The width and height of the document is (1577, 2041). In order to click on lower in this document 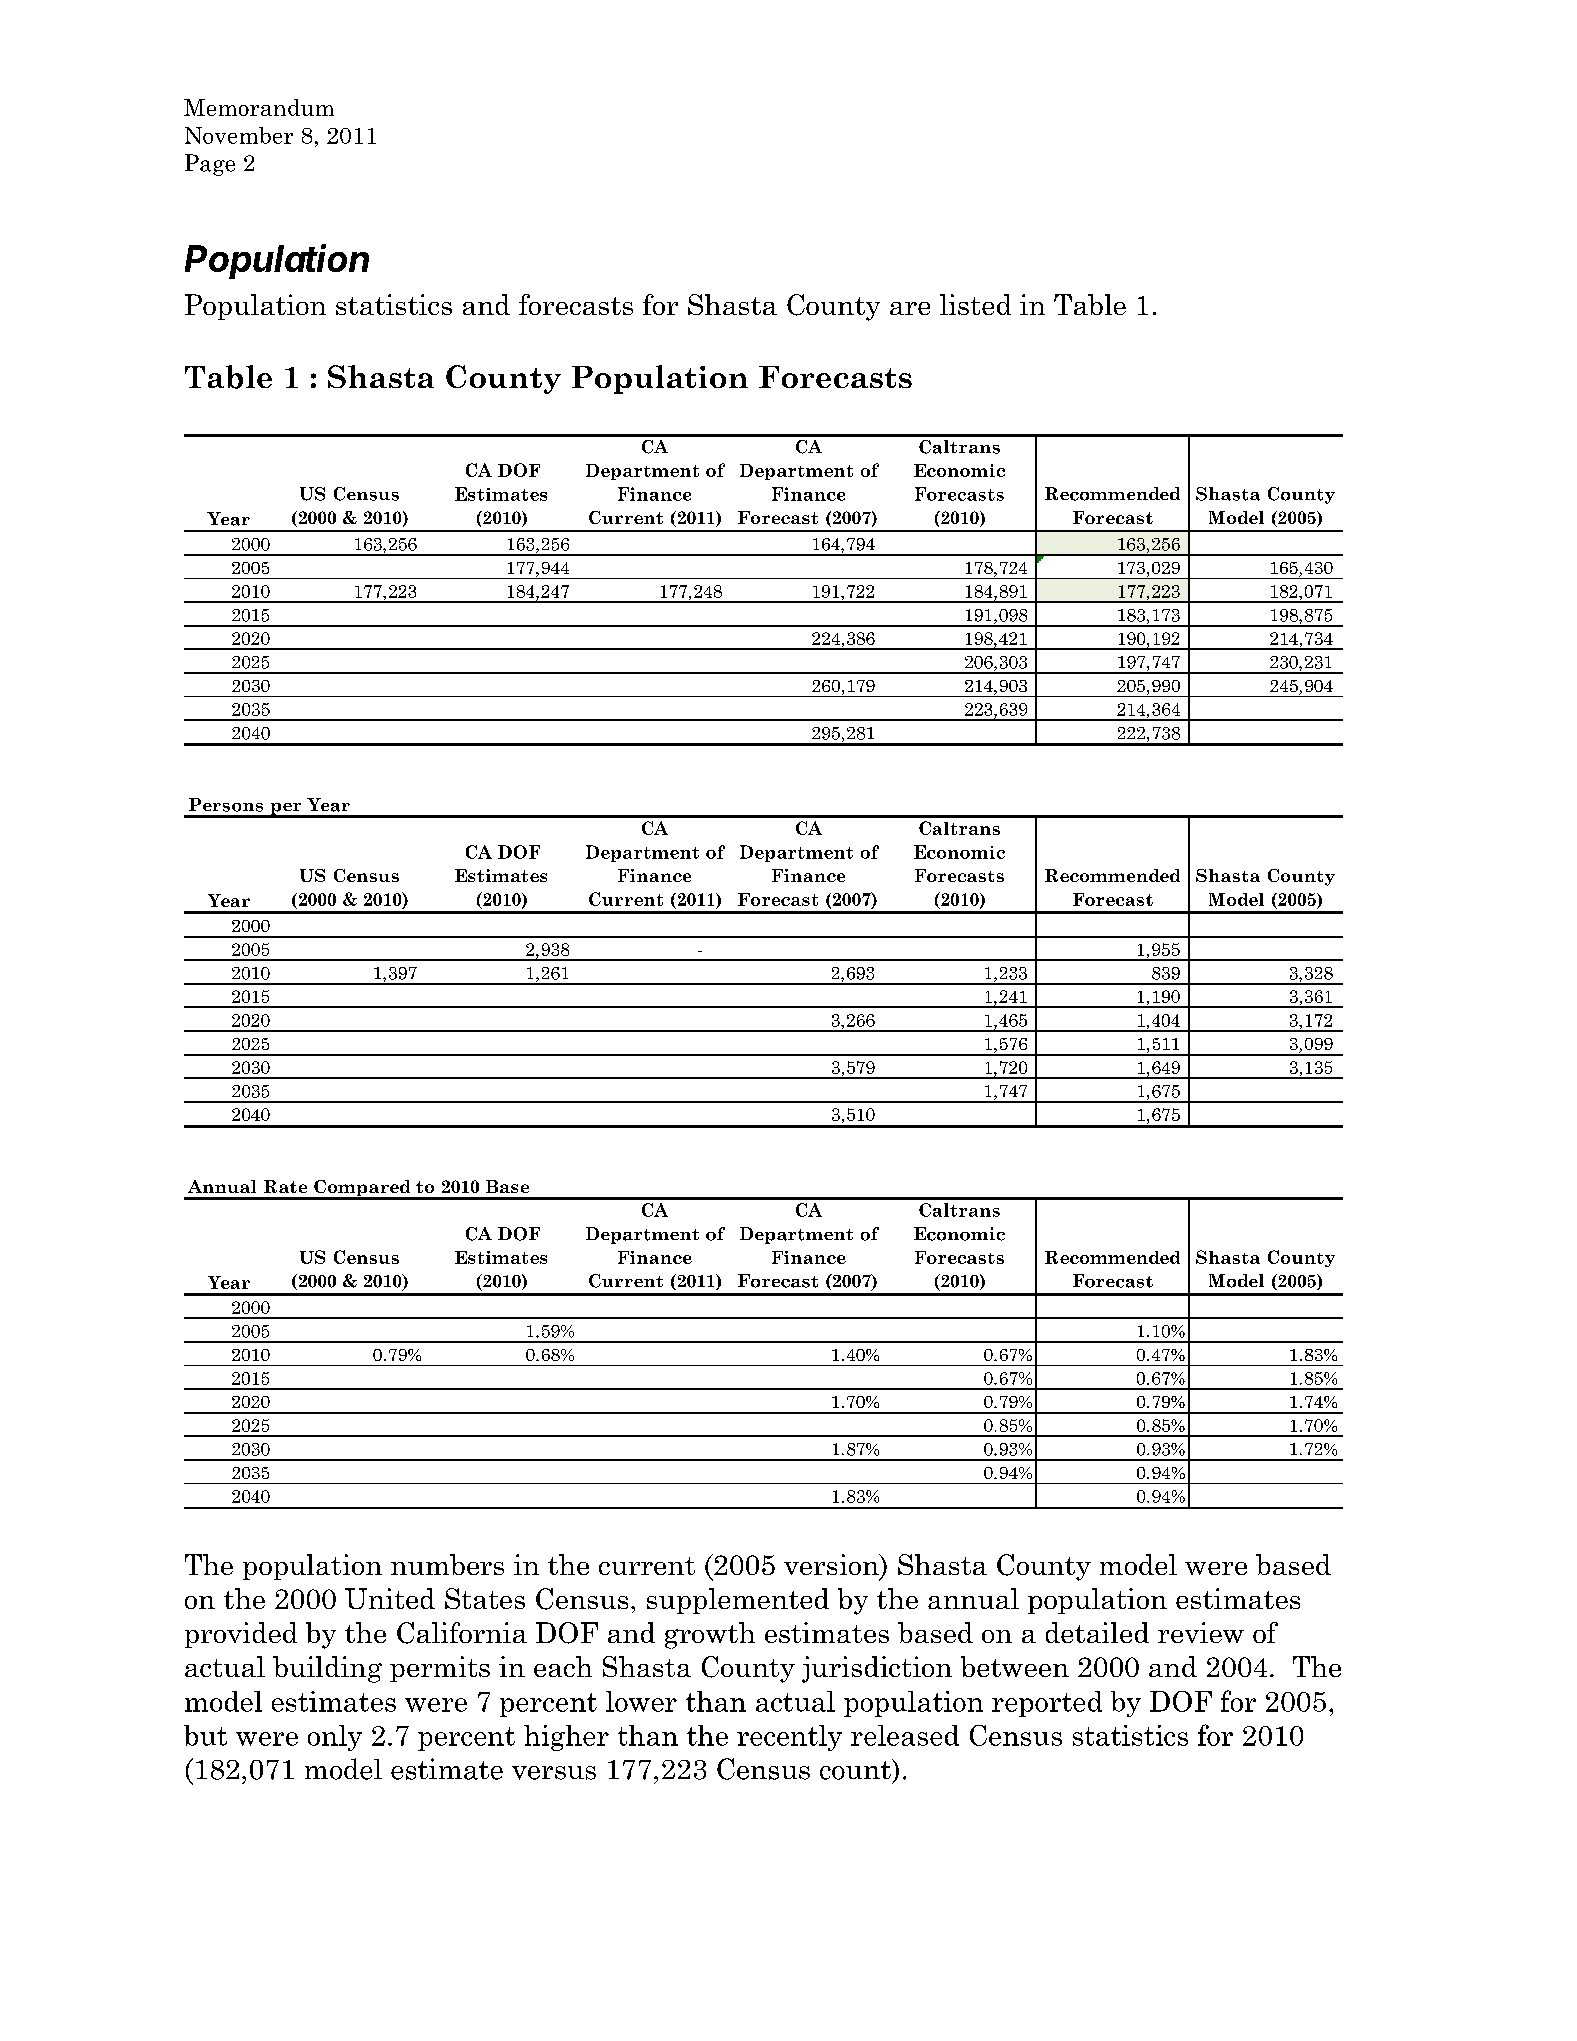, I will do `click(641, 1701)`.
